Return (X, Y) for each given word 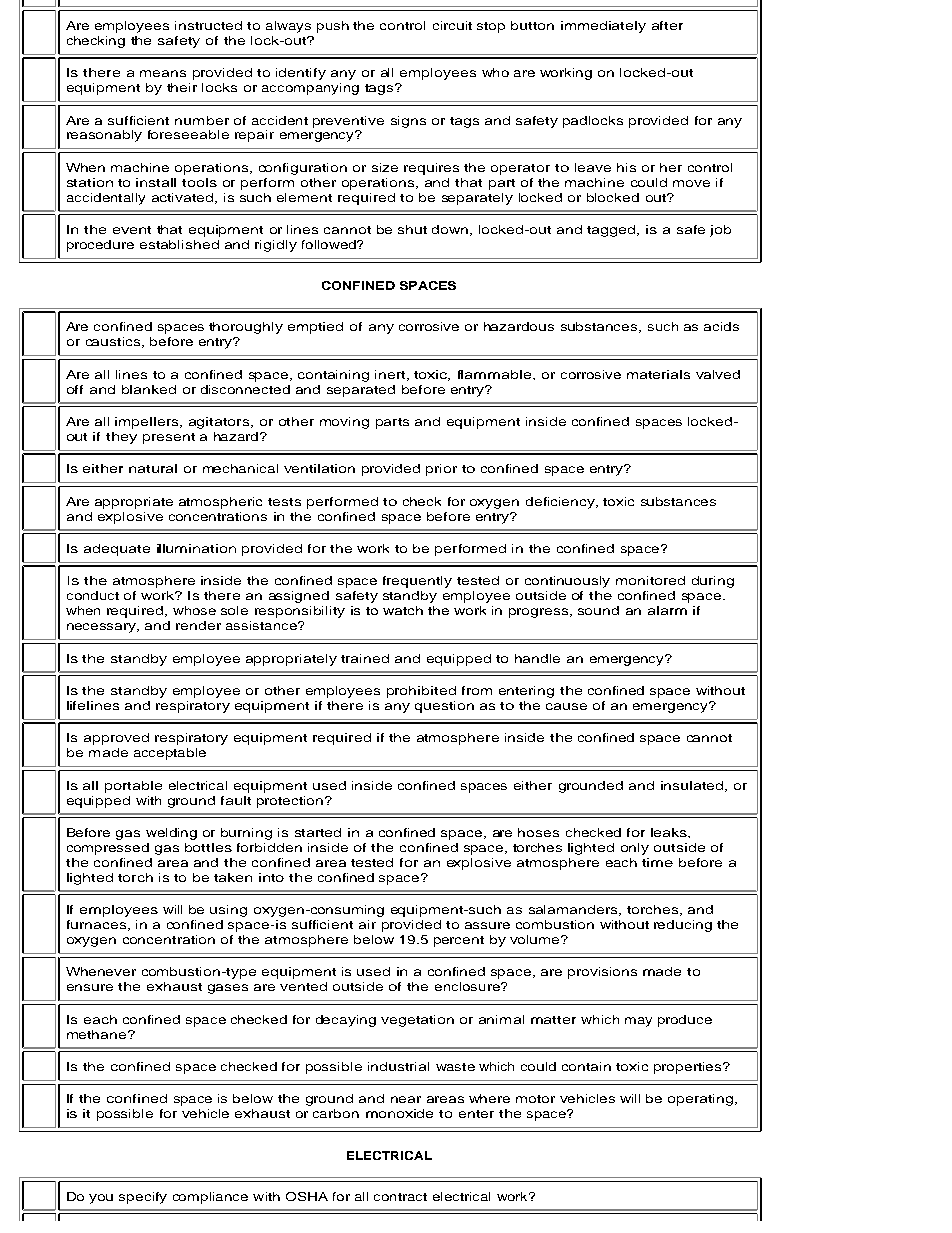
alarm (667, 610)
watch (403, 610)
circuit (452, 25)
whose (194, 610)
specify (143, 1198)
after (667, 25)
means (163, 73)
